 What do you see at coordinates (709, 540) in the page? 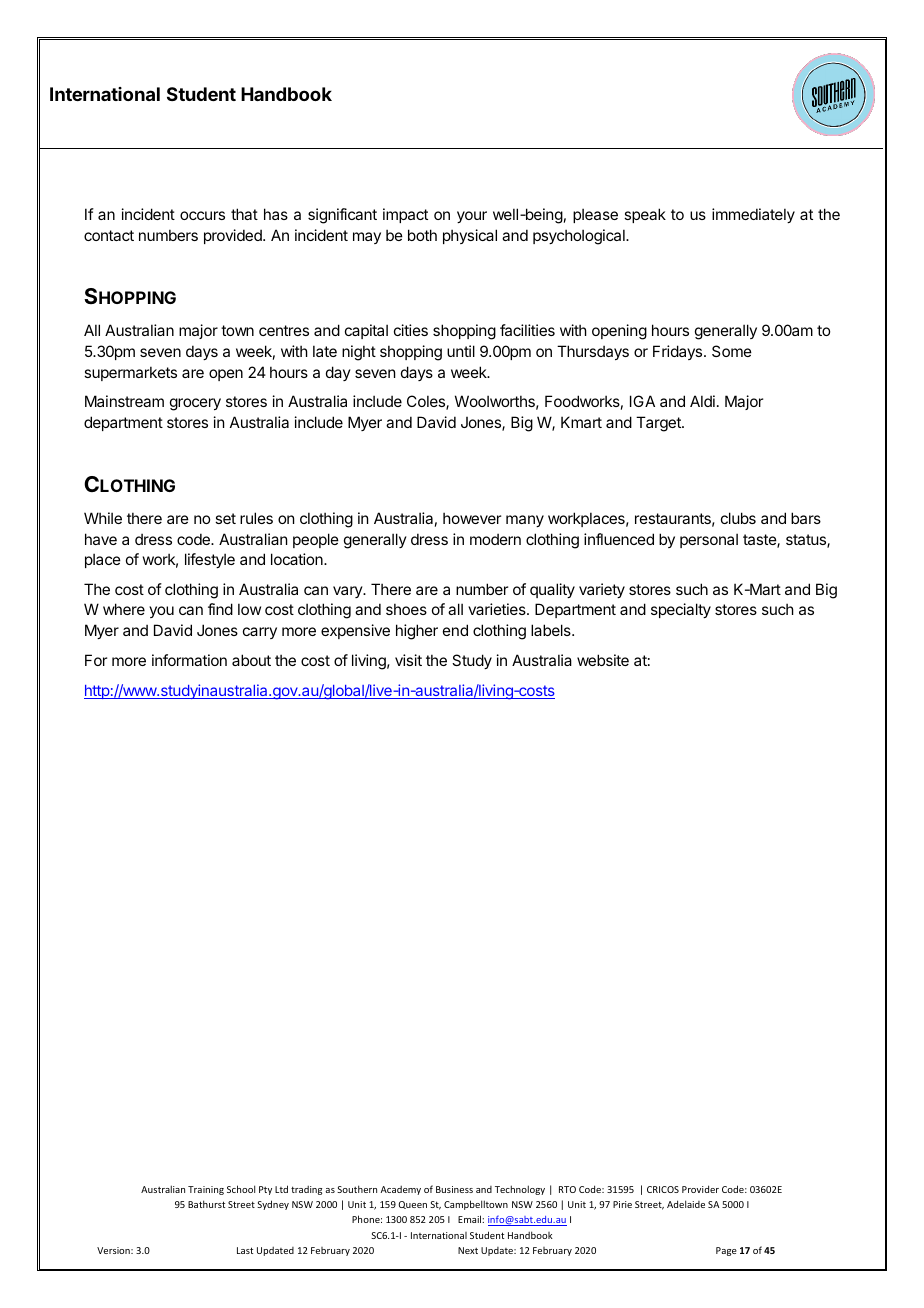
I see `personal` at bounding box center [709, 540].
